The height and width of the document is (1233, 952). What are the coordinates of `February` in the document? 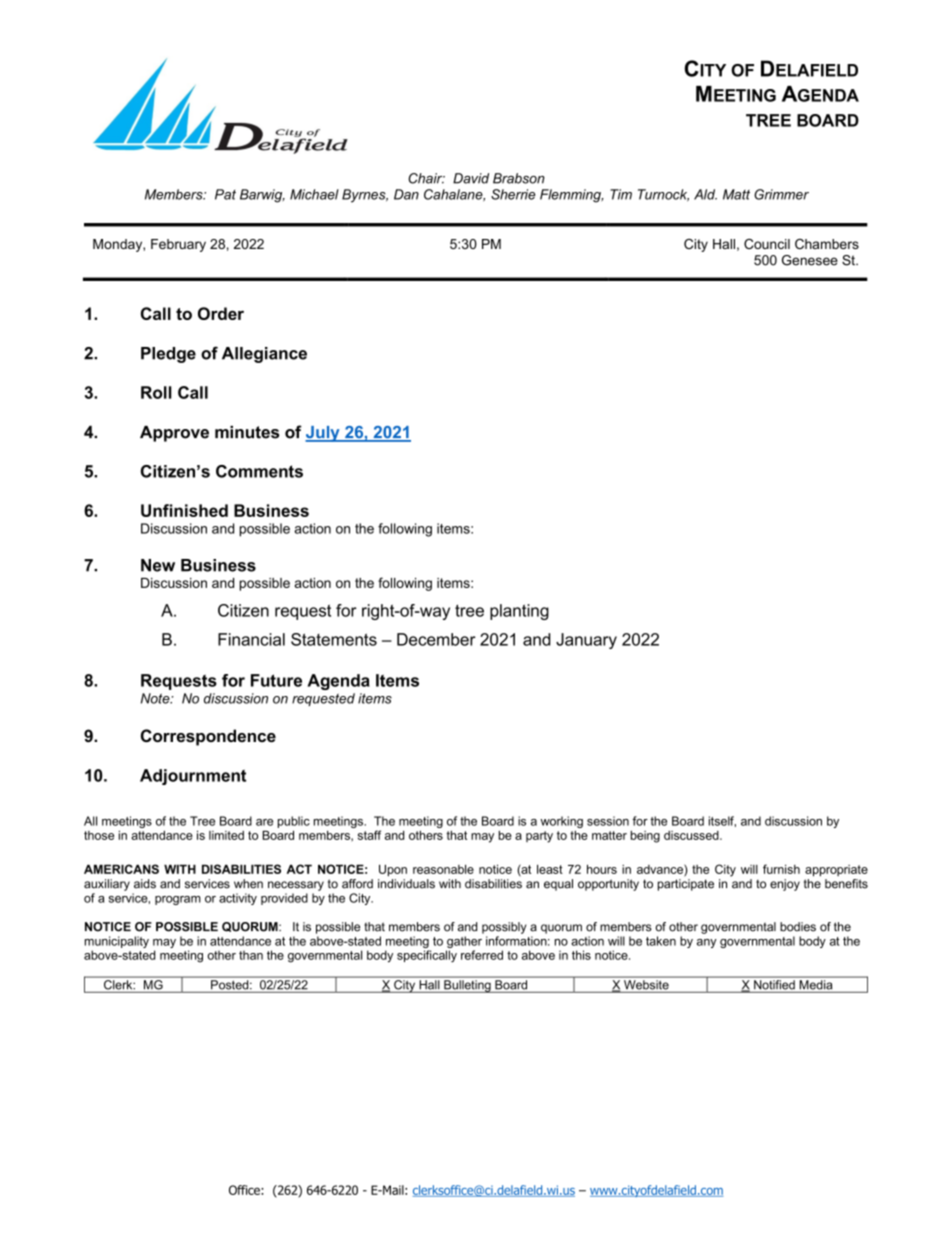 It's located at (178, 245).
